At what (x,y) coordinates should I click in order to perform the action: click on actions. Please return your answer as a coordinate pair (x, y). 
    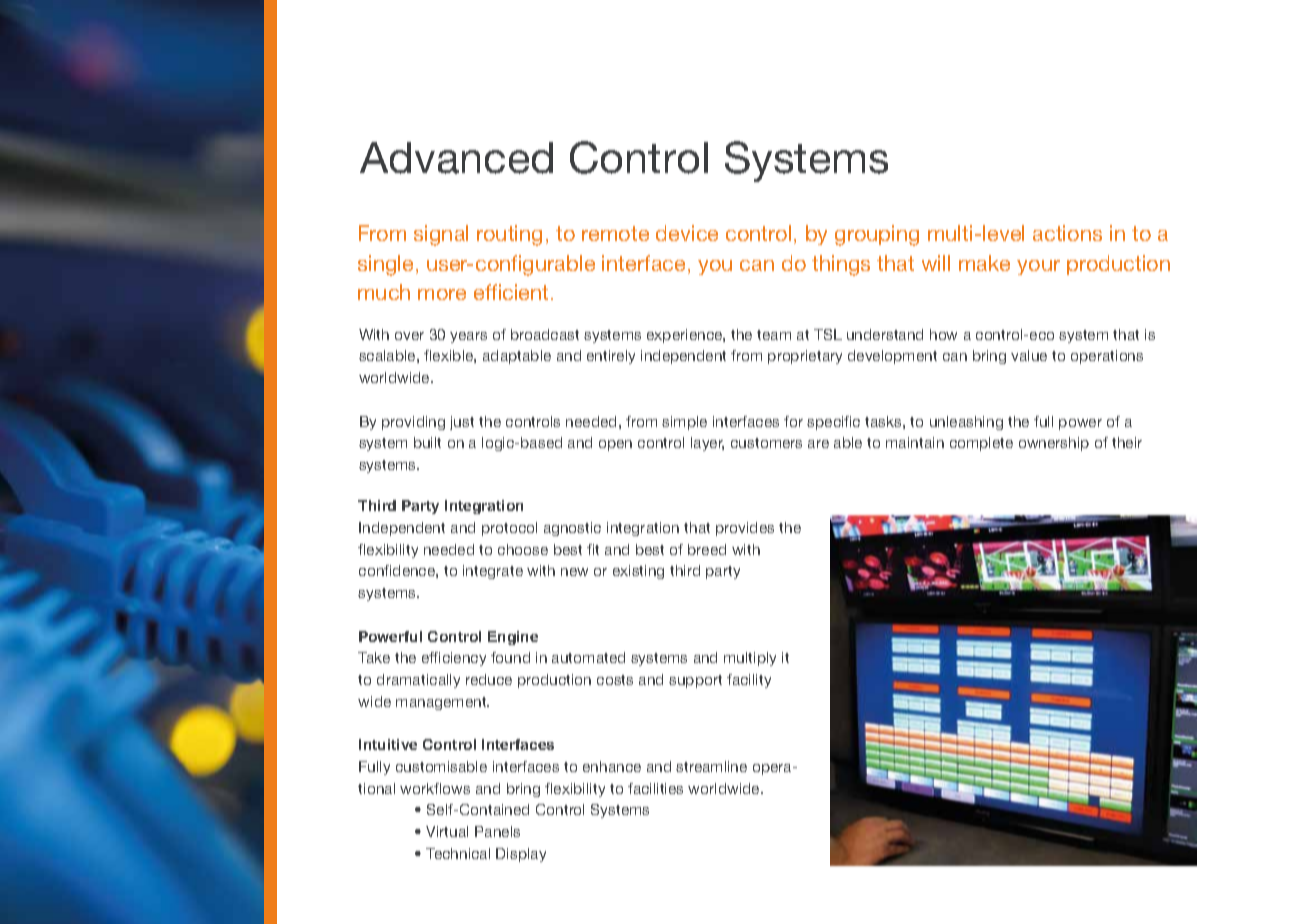
    Looking at the image, I should click on (1067, 233).
